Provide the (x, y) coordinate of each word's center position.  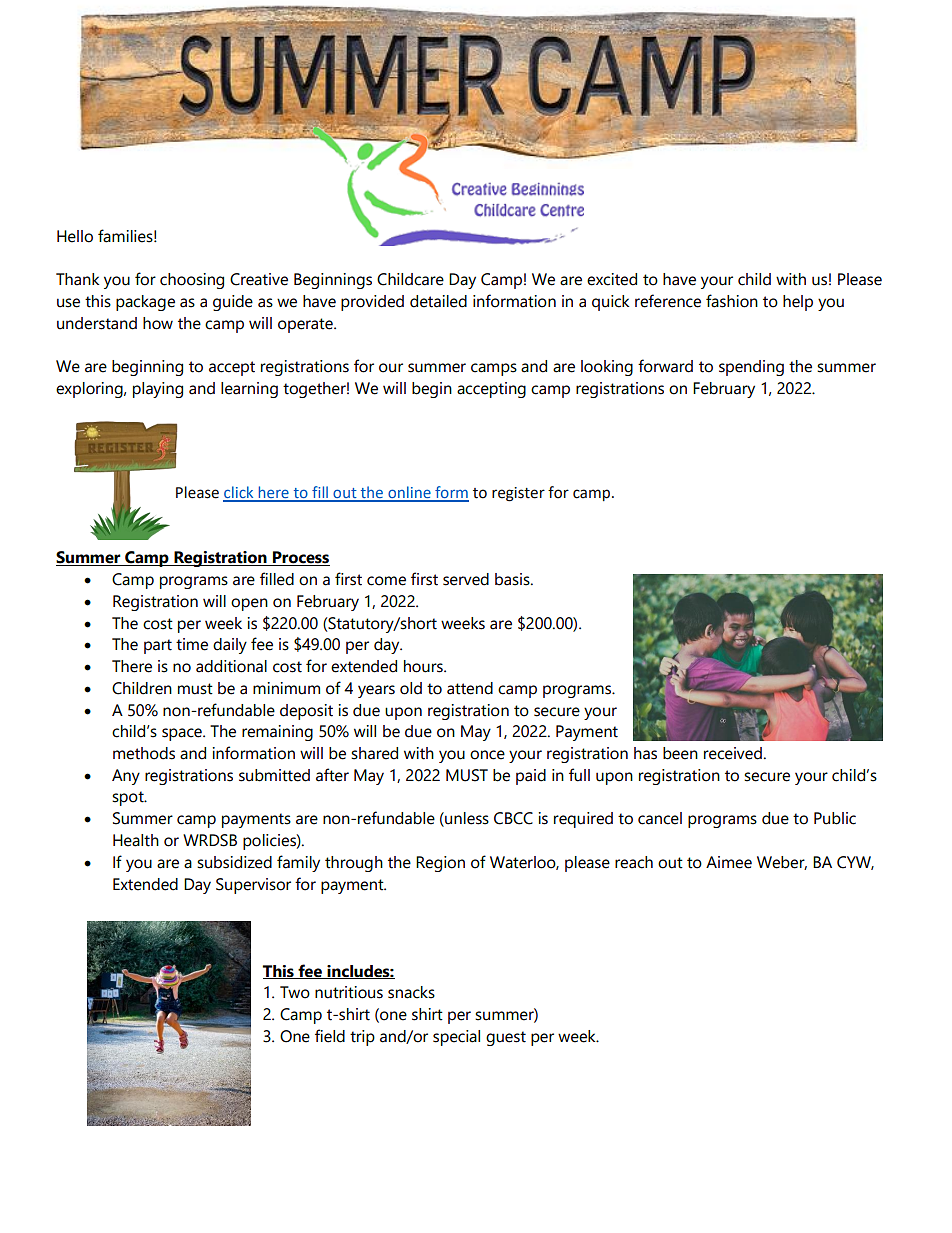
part (158, 646)
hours (424, 666)
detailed (438, 301)
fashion (732, 301)
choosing (192, 281)
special (456, 1038)
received (733, 753)
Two (295, 992)
